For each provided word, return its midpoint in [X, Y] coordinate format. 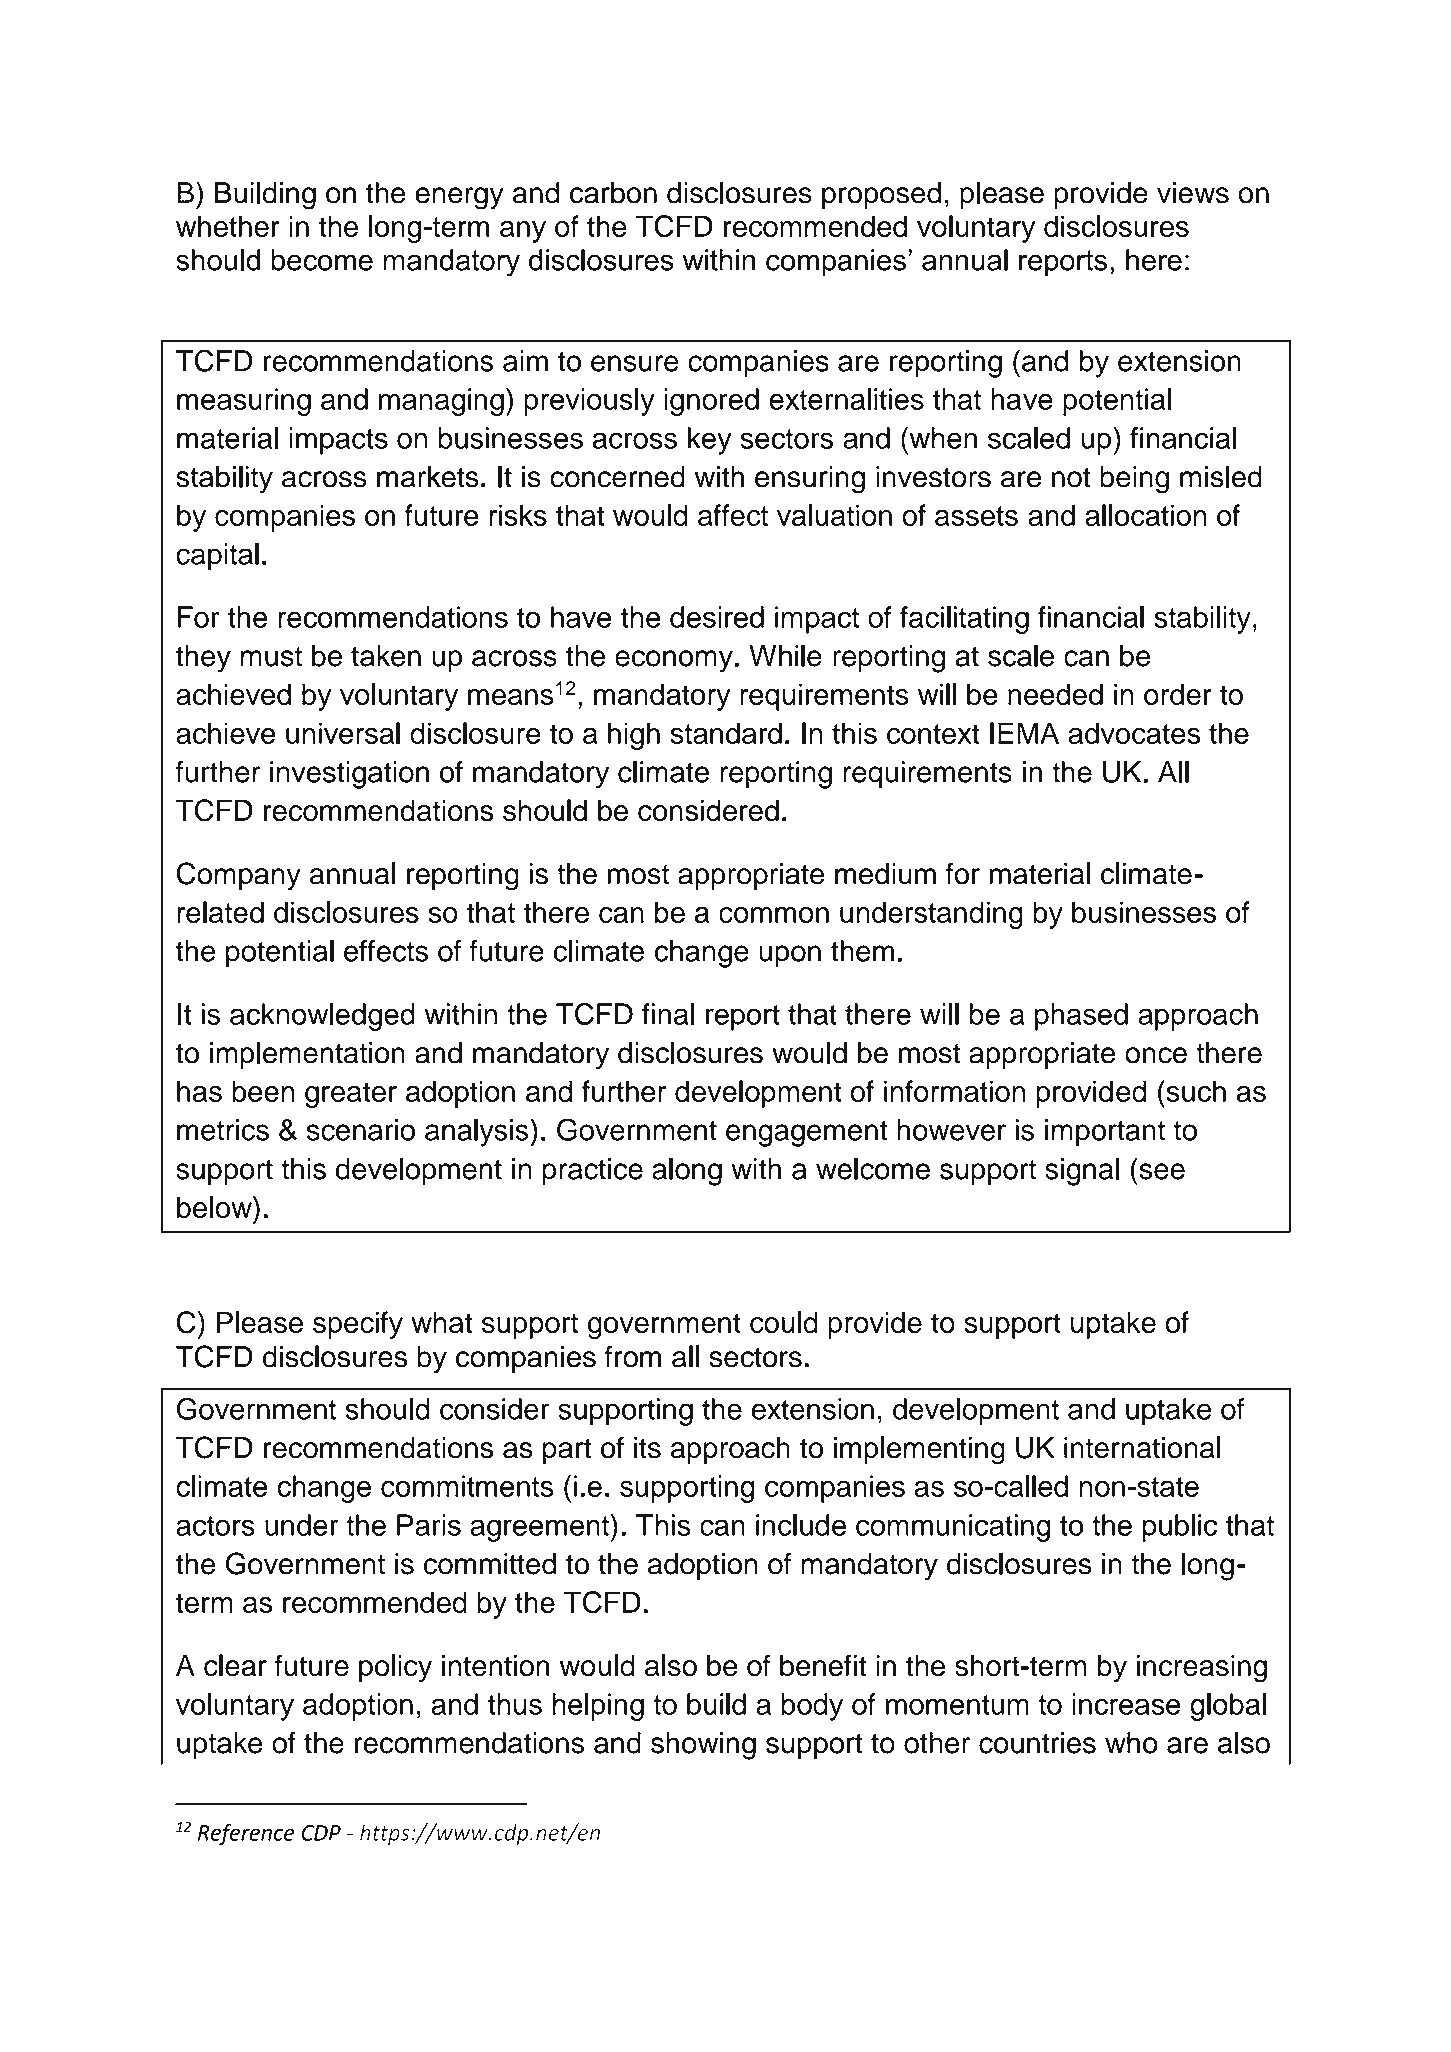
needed [1055, 694]
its [647, 1448]
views [1193, 193]
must [271, 657]
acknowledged [322, 1017]
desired [717, 617]
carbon [613, 193]
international [1142, 1447]
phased [1081, 1017]
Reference [246, 1834]
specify [358, 1325]
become [322, 260]
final [668, 1014]
